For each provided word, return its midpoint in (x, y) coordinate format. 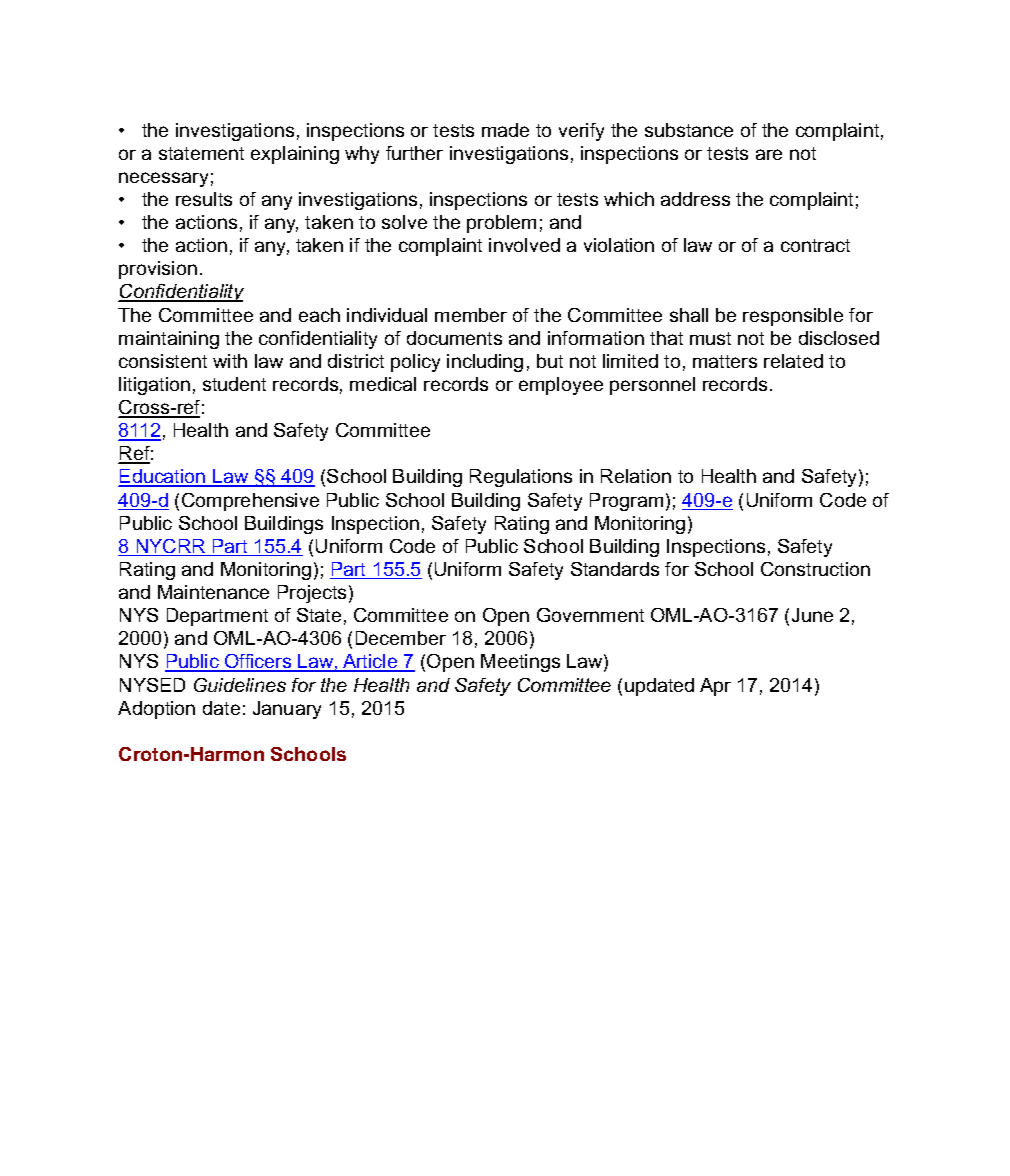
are (769, 154)
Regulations (521, 478)
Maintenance (213, 592)
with (230, 361)
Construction (815, 569)
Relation (636, 476)
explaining (295, 155)
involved (524, 245)
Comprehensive (250, 502)
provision (158, 270)
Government (590, 615)
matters (725, 361)
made (505, 130)
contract (815, 245)
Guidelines (240, 685)
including (485, 363)
